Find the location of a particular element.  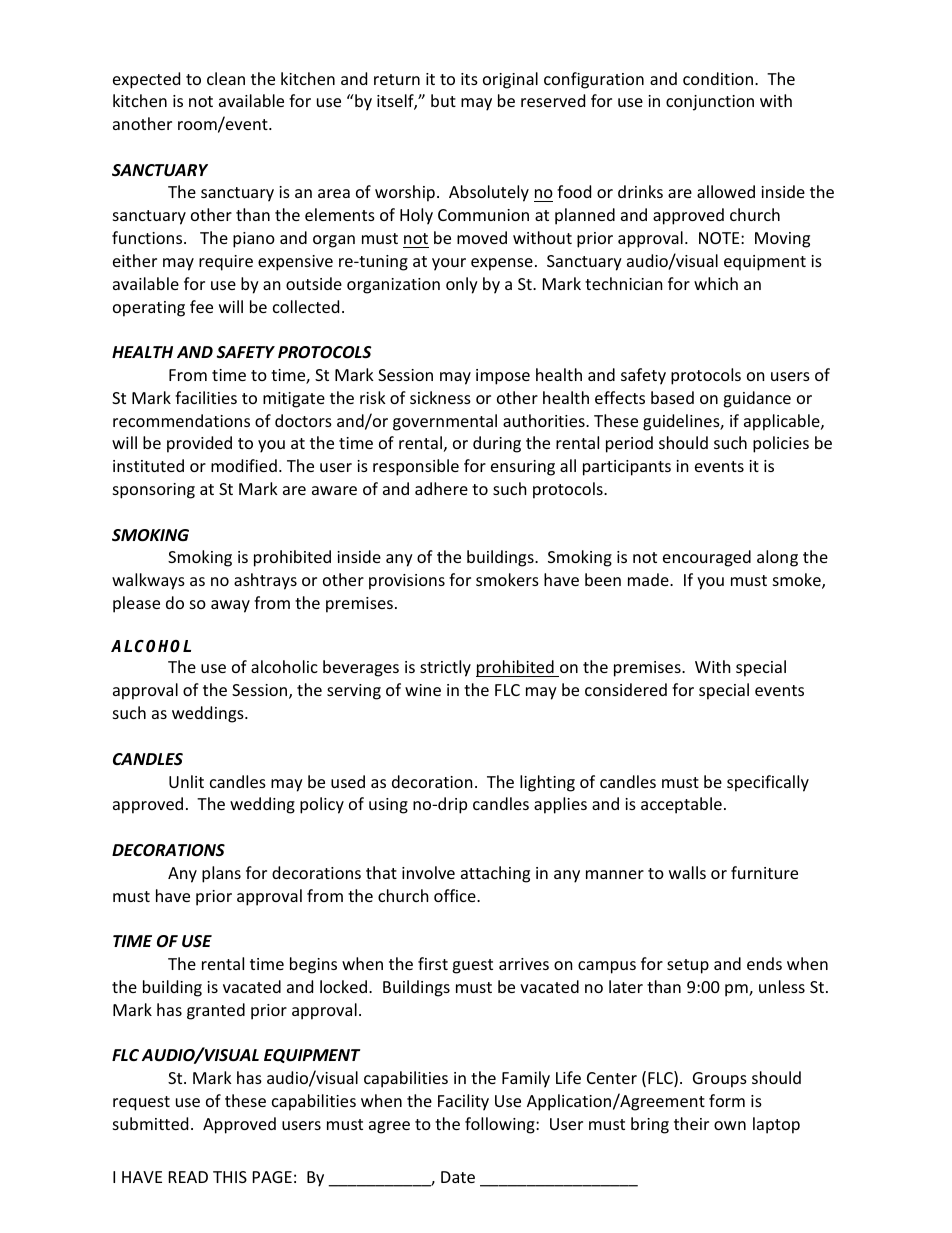

acceptable is located at coordinates (681, 805).
